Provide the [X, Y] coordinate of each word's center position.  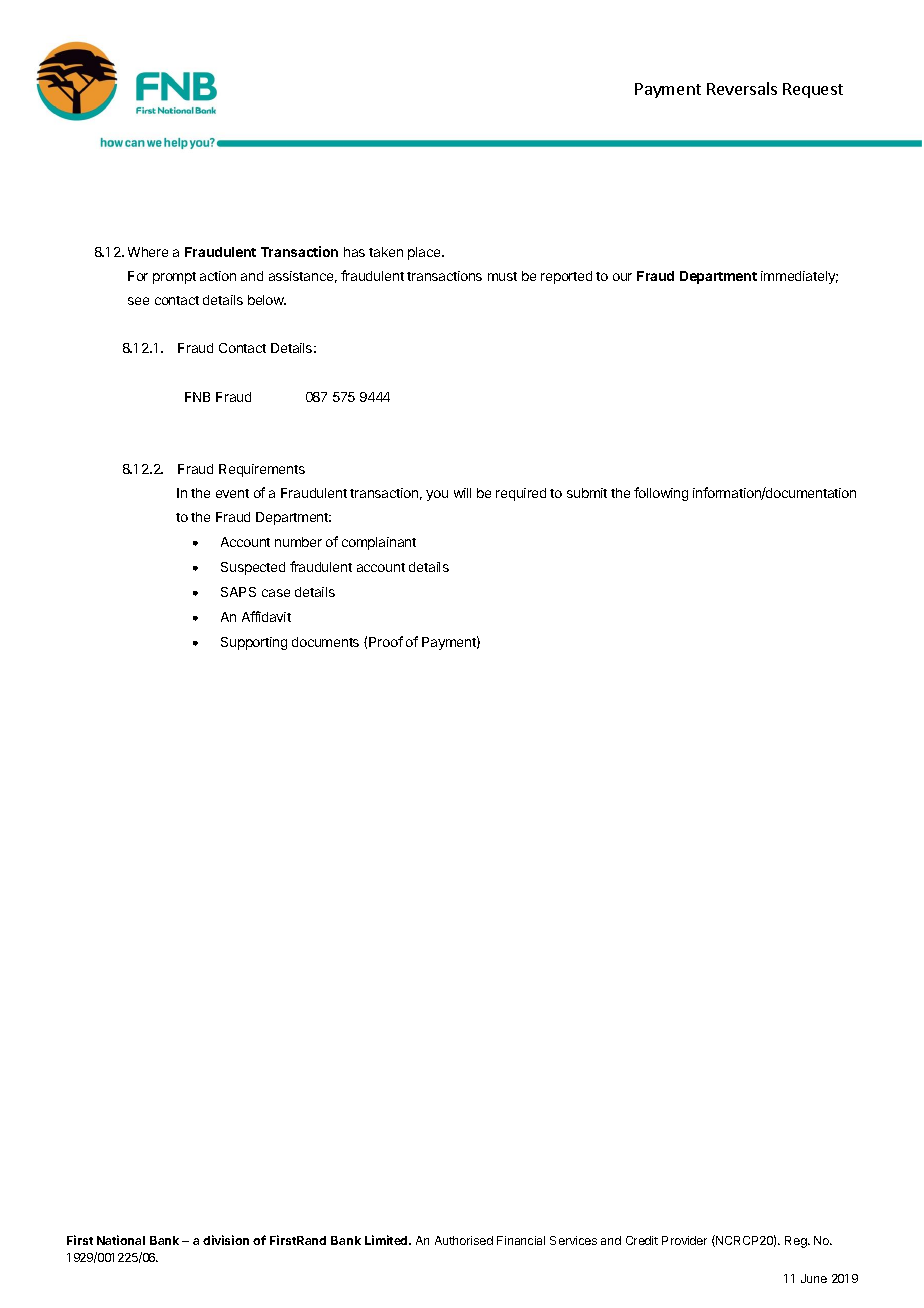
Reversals [742, 88]
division [226, 1240]
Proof [386, 641]
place [425, 253]
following [661, 494]
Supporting [254, 643]
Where [148, 252]
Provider [684, 1240]
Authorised [464, 1240]
